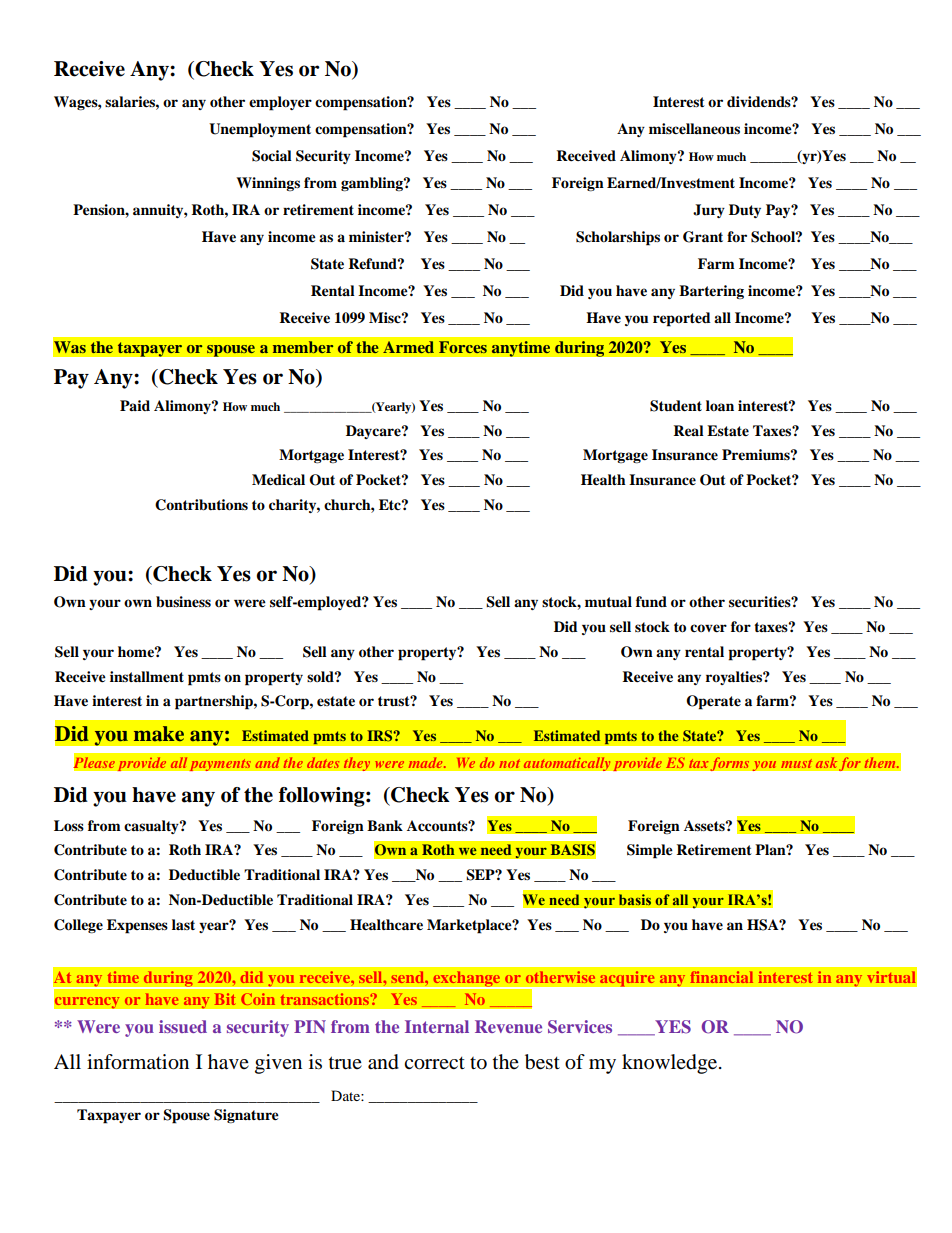 This screenshot has height=1233, width=952. Describe the element at coordinates (260, 130) in the screenshot. I see `Unemployment` at that location.
